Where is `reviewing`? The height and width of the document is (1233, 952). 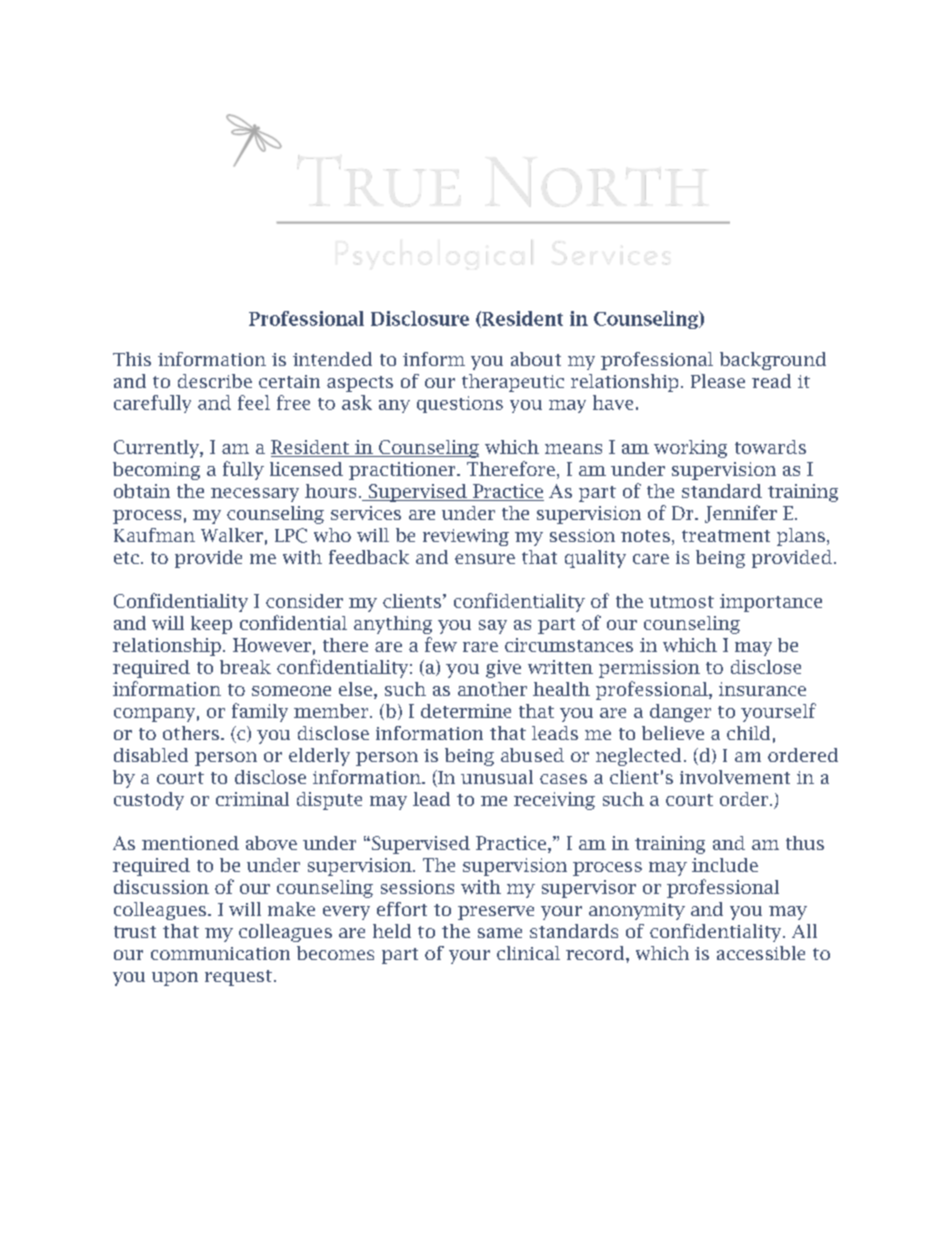 reviewing is located at coordinates (466, 537).
